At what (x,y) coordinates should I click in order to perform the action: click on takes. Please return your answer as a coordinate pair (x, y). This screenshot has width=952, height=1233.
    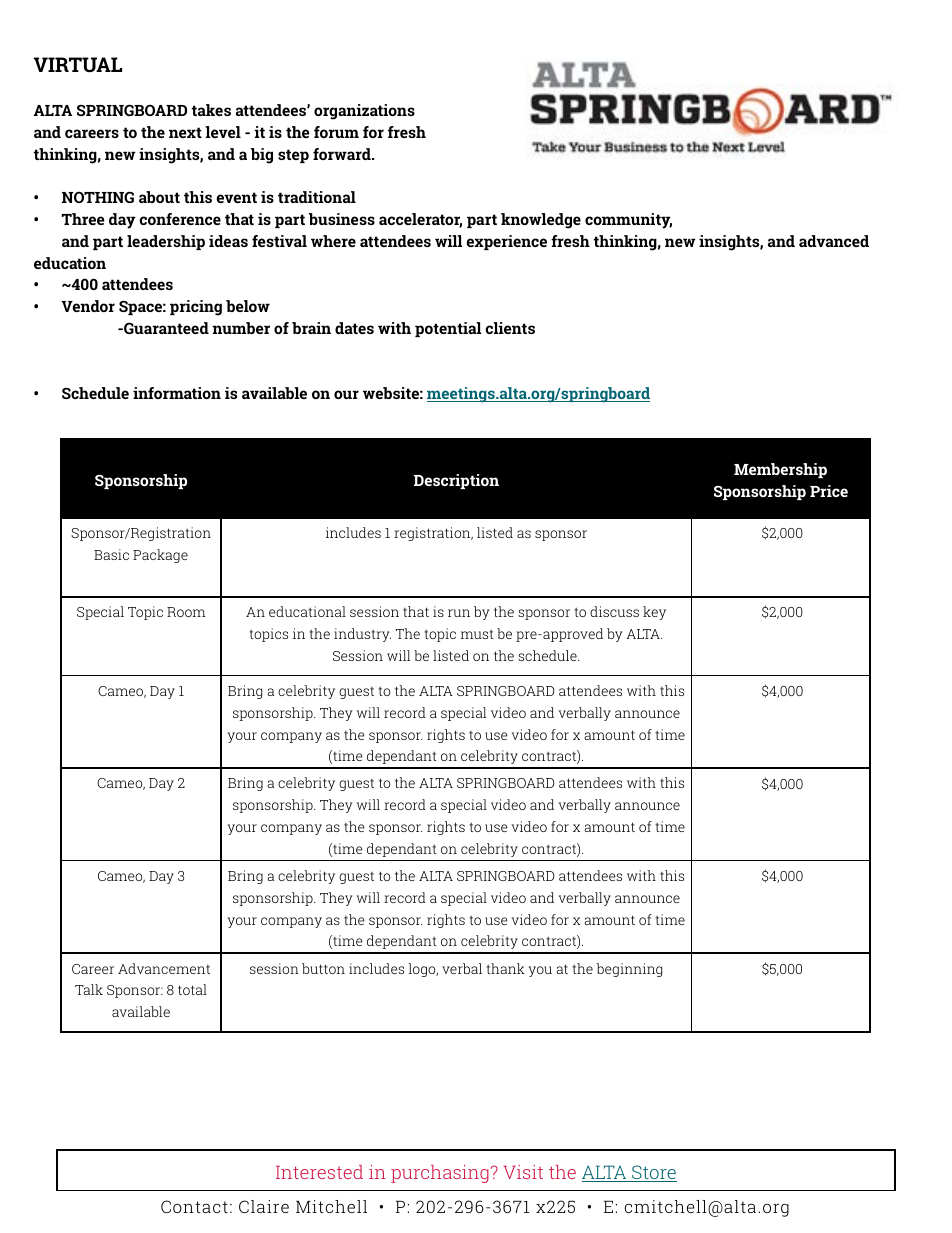
    Looking at the image, I should click on (211, 110).
